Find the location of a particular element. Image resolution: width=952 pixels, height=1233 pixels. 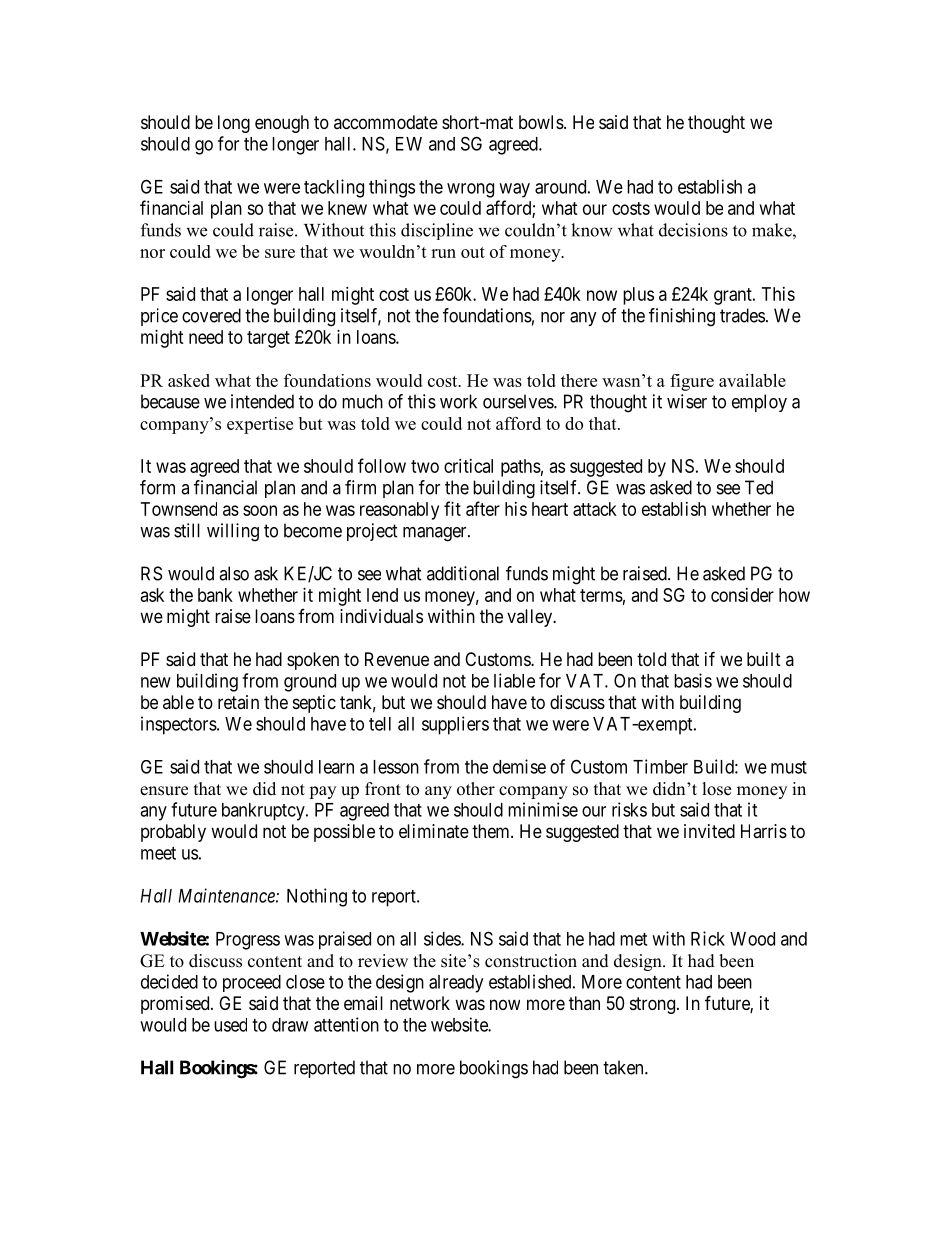

expertise is located at coordinates (260, 425).
